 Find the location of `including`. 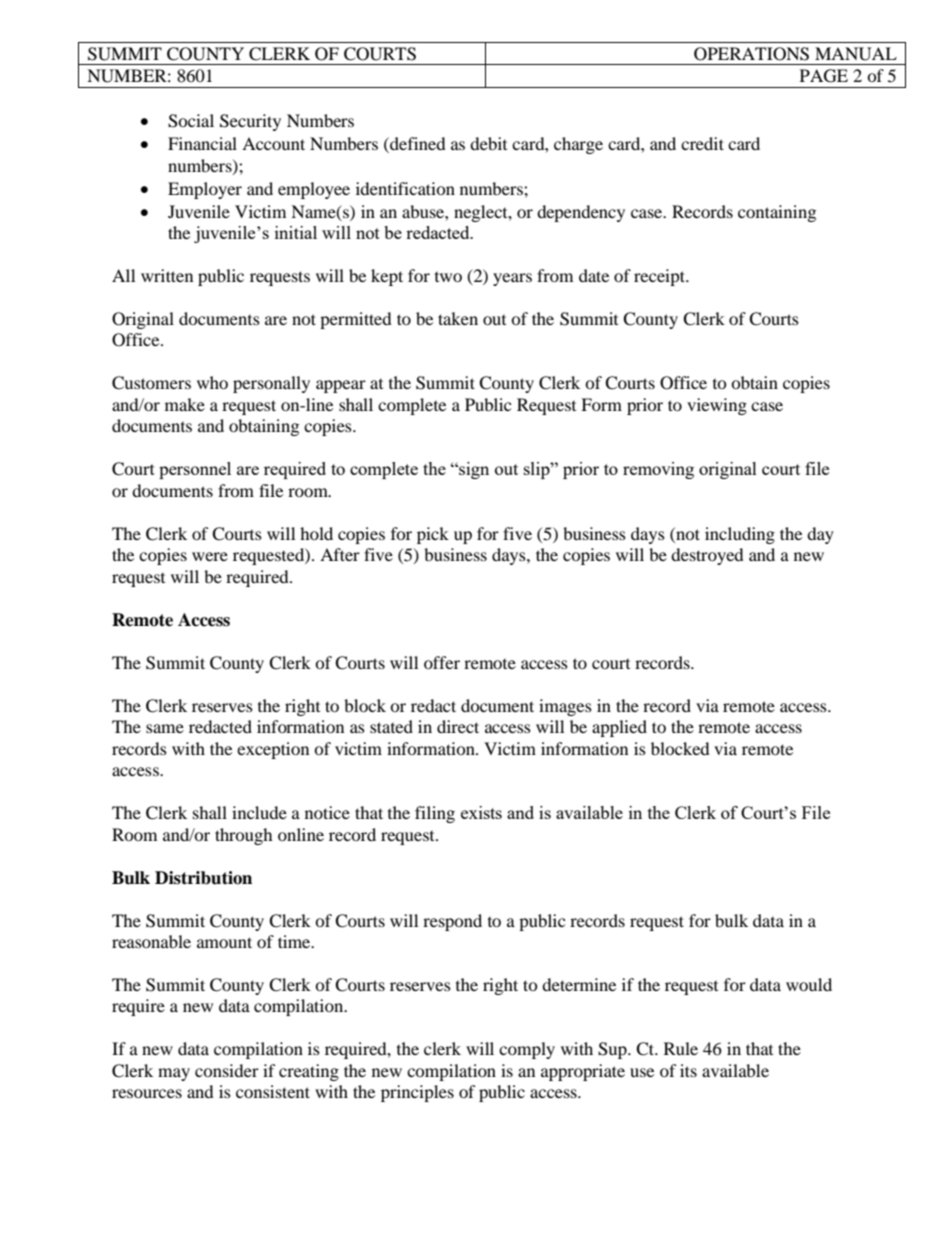

including is located at coordinates (740, 535).
